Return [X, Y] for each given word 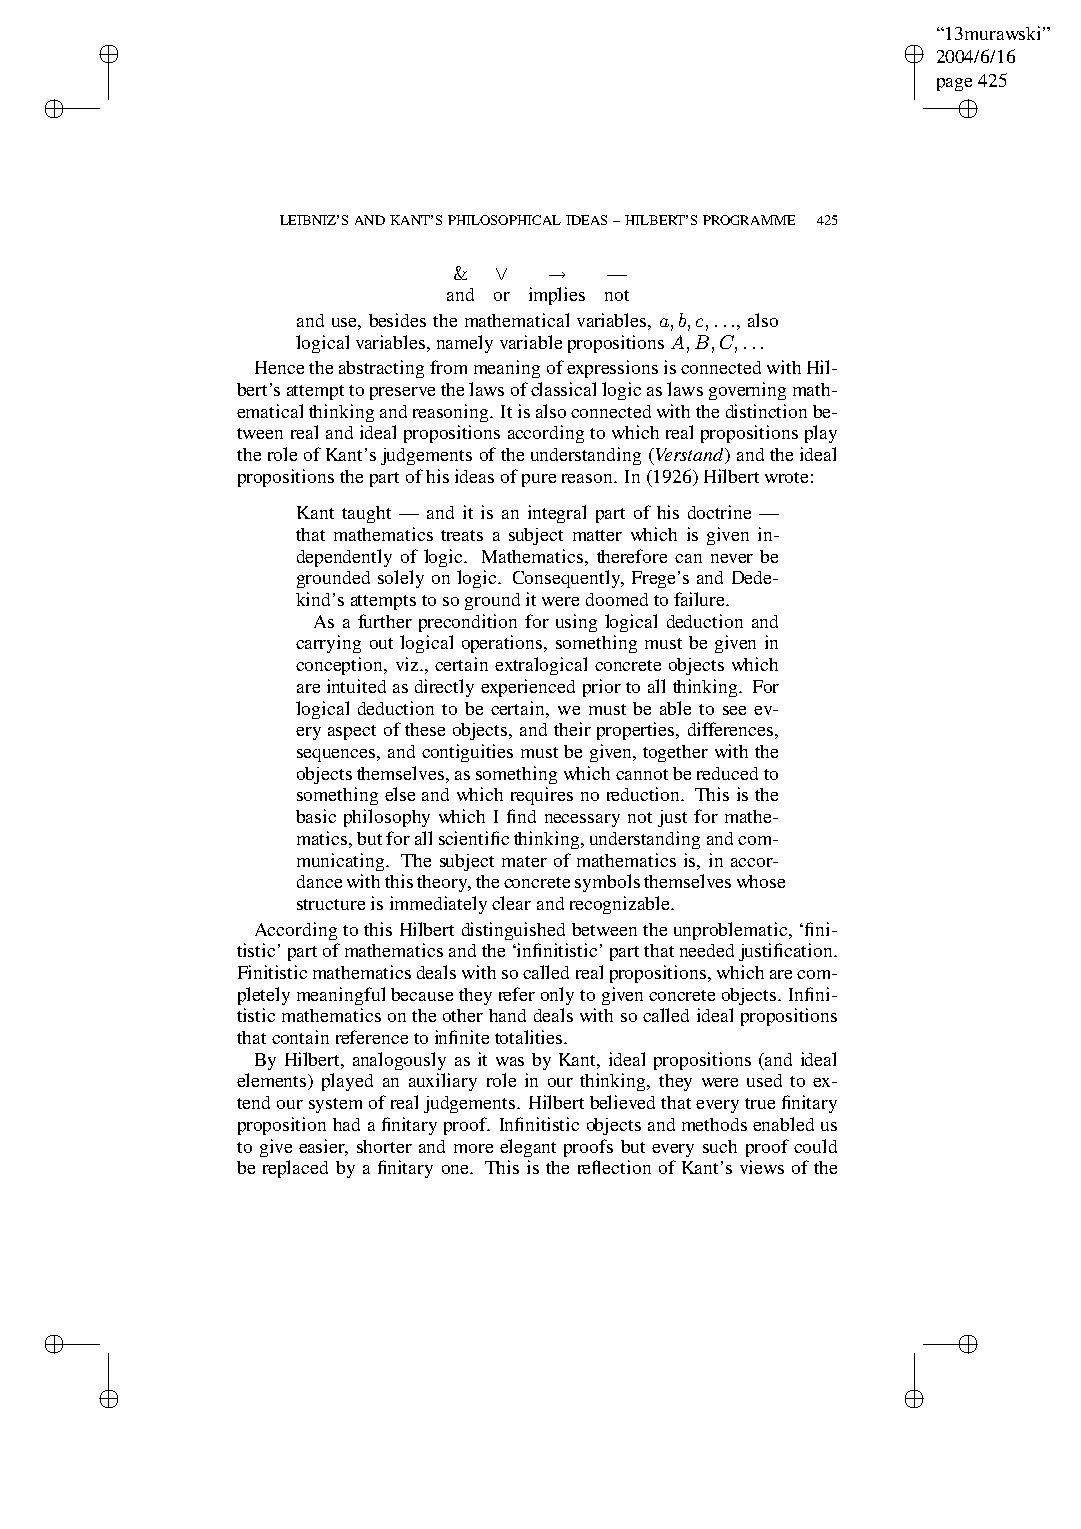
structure [331, 904]
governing [747, 391]
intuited [356, 686]
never [732, 558]
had [346, 1124]
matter [597, 535]
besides [397, 320]
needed [707, 950]
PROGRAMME [749, 220]
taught [366, 514]
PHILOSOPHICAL [504, 220]
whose [761, 881]
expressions [612, 369]
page [954, 84]
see [734, 710]
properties [637, 731]
